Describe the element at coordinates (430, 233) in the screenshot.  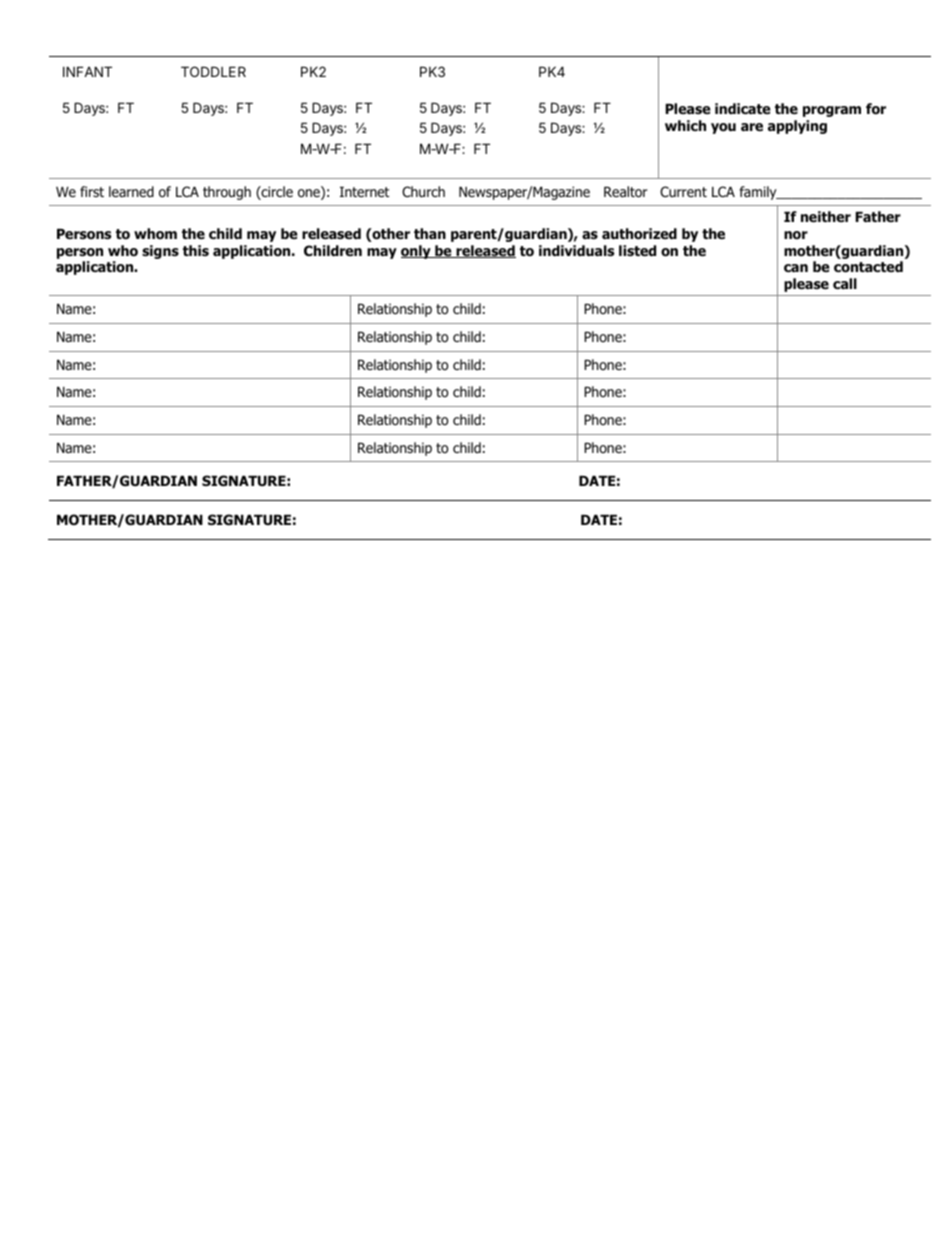
I see `than` at that location.
